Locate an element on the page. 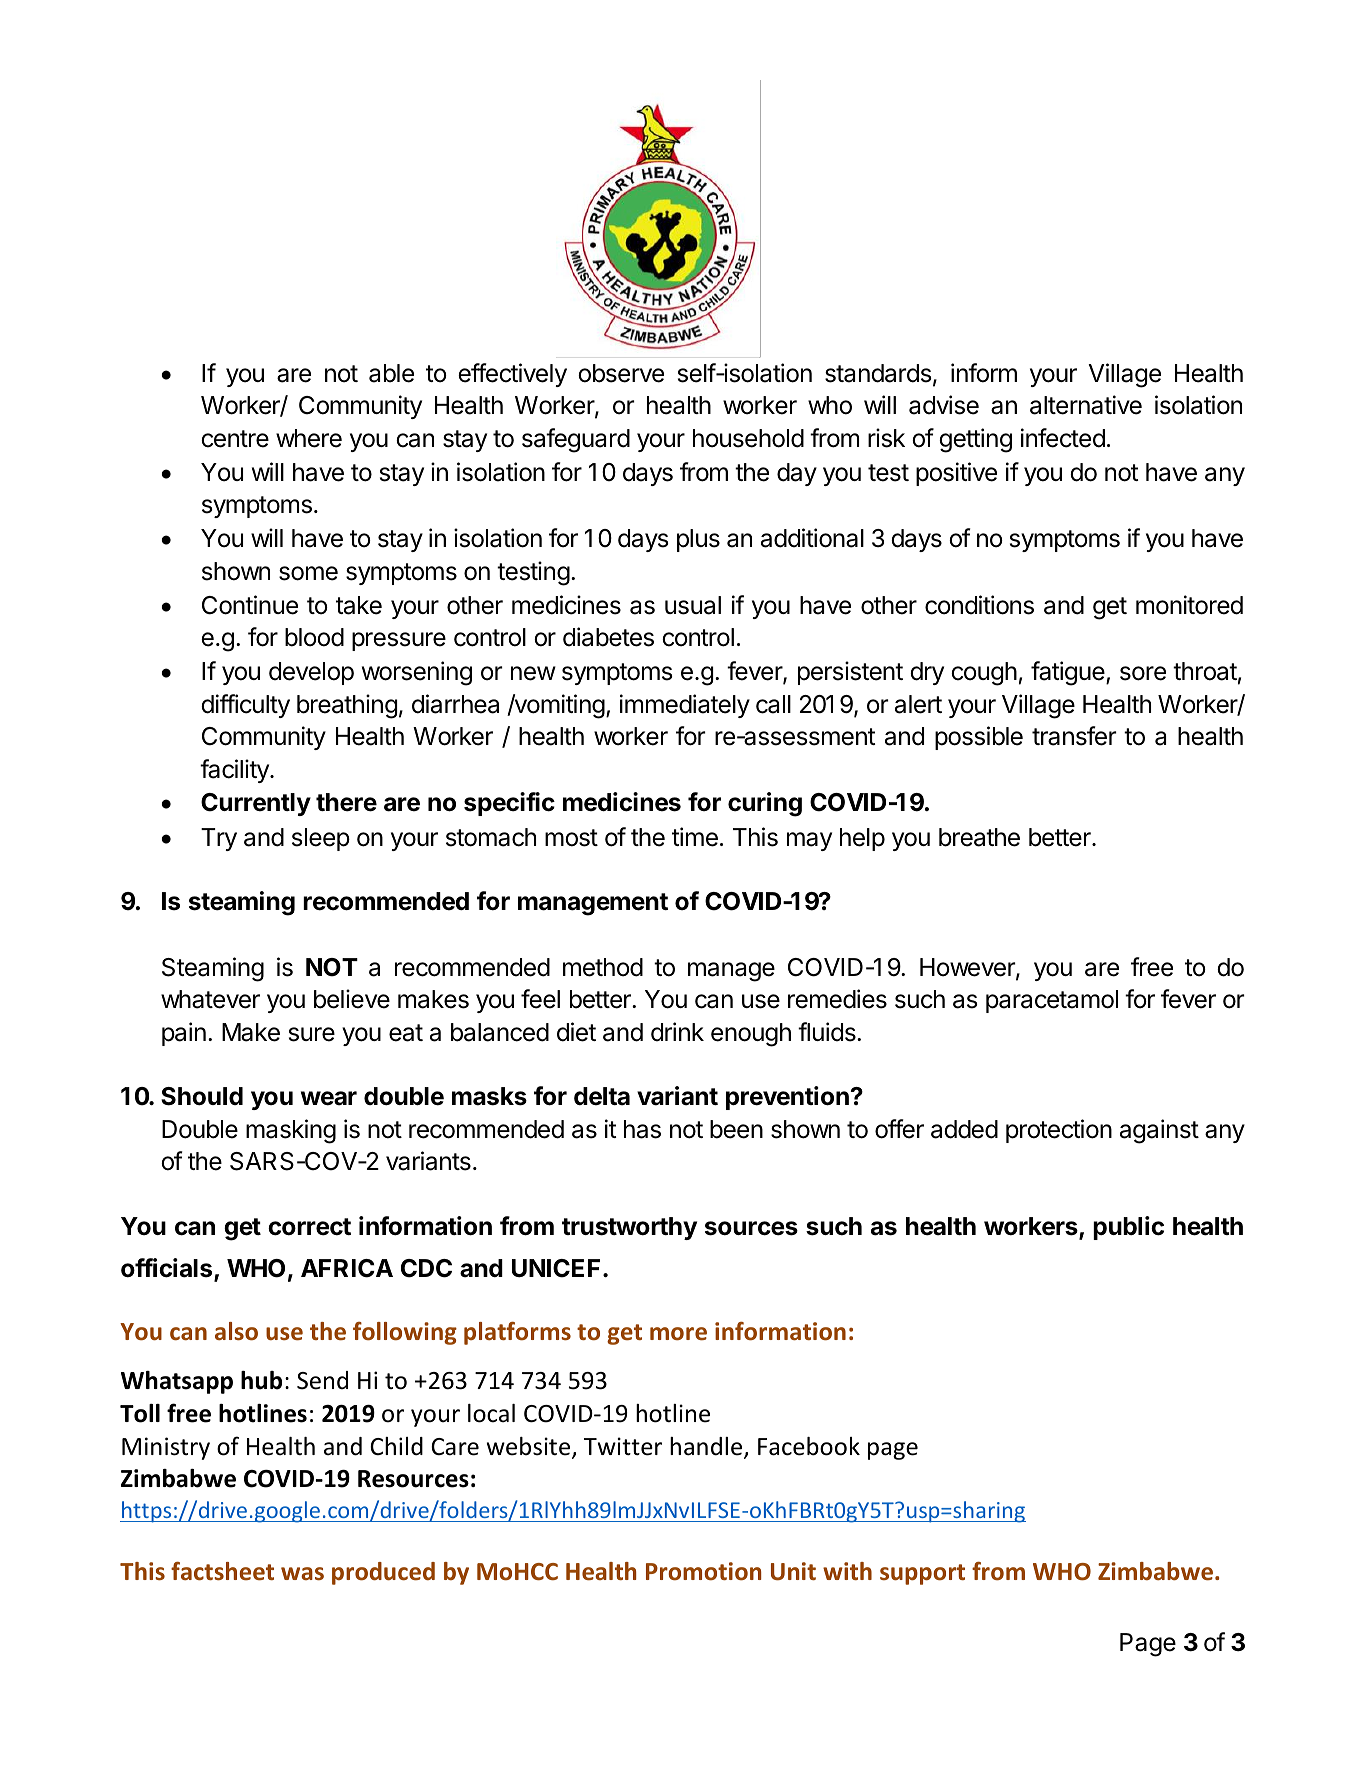 This page has width=1364, height=1766. difficulty is located at coordinates (245, 706).
